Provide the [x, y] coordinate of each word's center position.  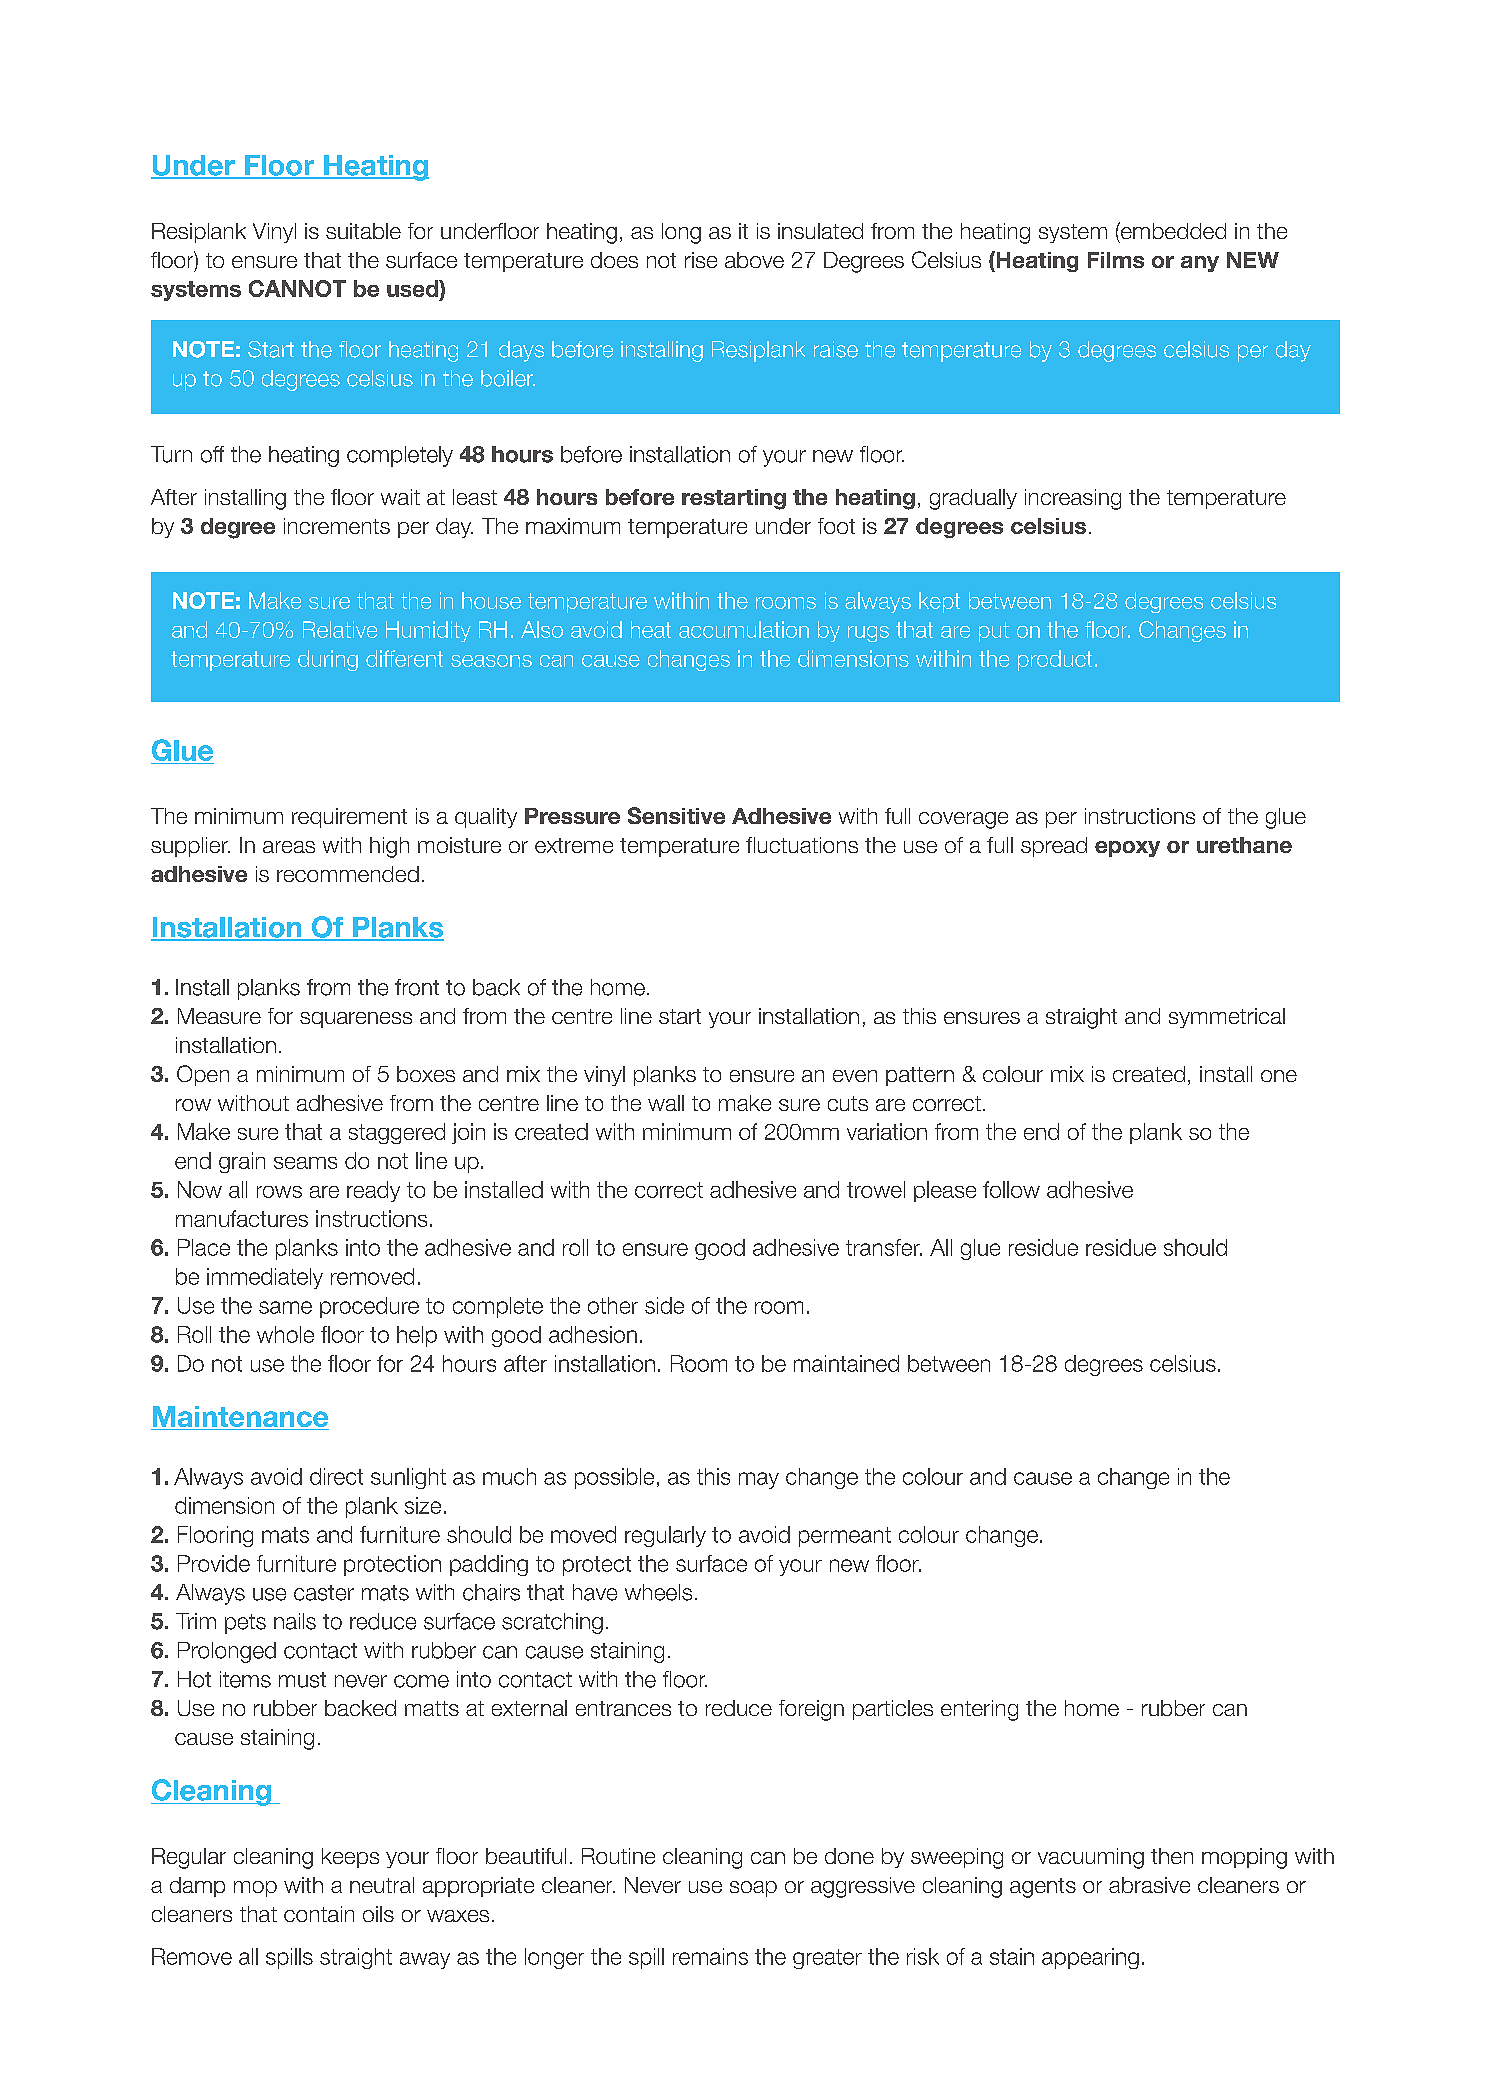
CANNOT [297, 288]
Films [1116, 260]
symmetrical [1227, 1018]
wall [666, 1103]
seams [305, 1163]
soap [753, 1889]
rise [701, 260]
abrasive [1149, 1885]
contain [319, 1914]
